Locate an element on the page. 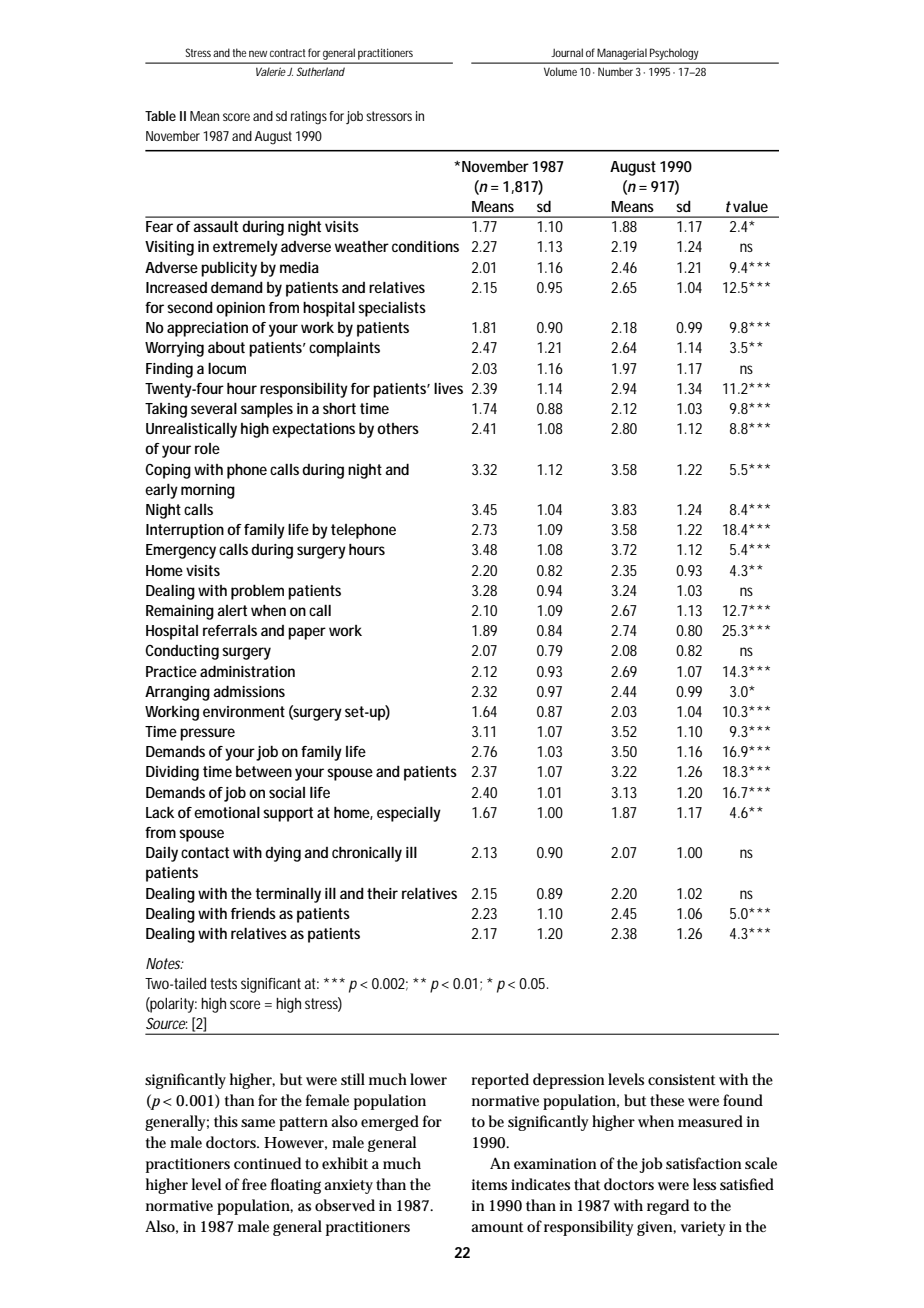 Image resolution: width=924 pixels, height=1308 pixels. referrals is located at coordinates (230, 630).
